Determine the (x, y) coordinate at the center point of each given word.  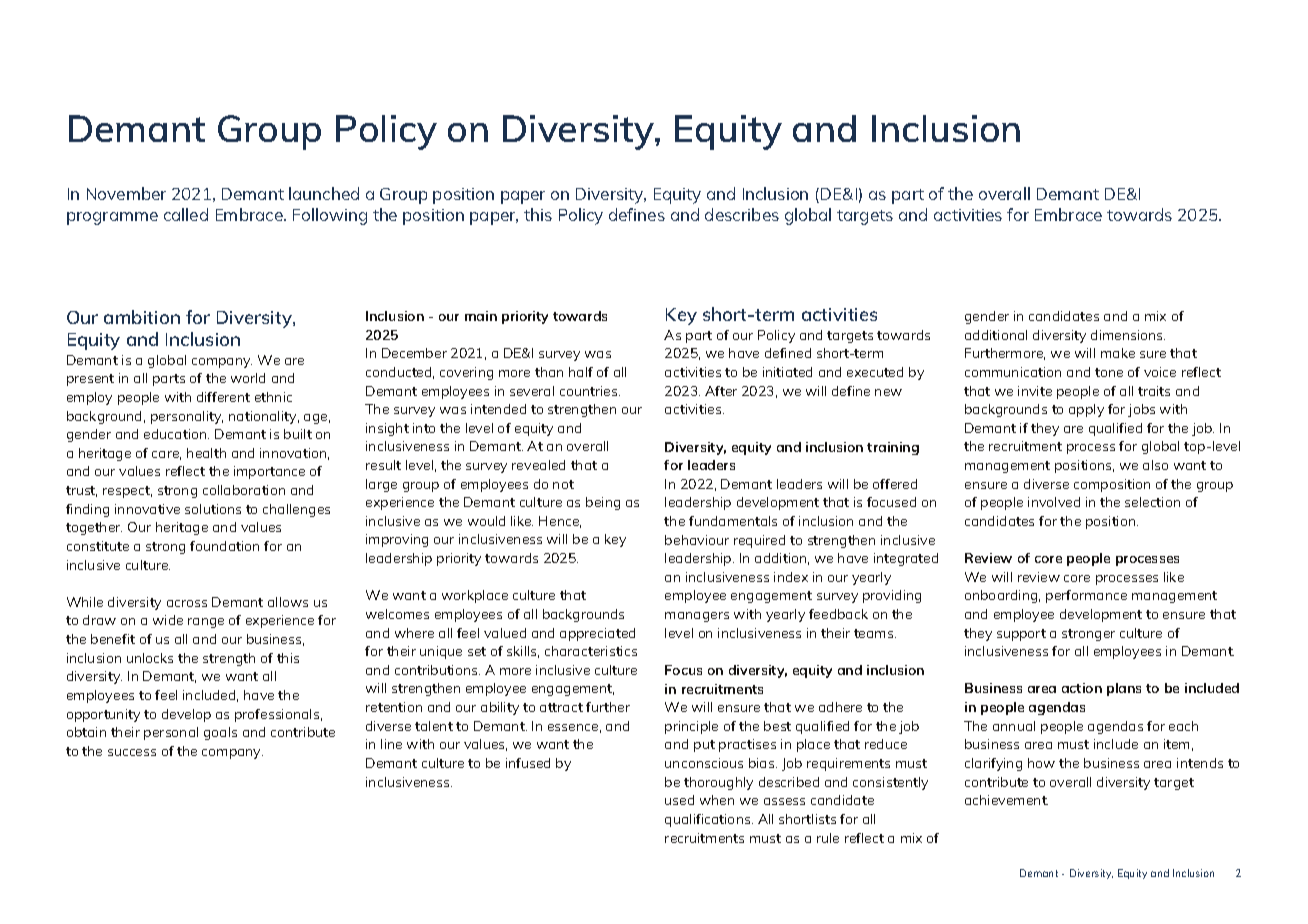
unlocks (150, 658)
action (1082, 688)
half (581, 372)
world (248, 378)
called (186, 214)
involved (1054, 502)
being (603, 503)
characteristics (591, 651)
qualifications (709, 820)
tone (1109, 372)
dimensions (1128, 335)
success (132, 752)
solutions (213, 509)
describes (742, 214)
